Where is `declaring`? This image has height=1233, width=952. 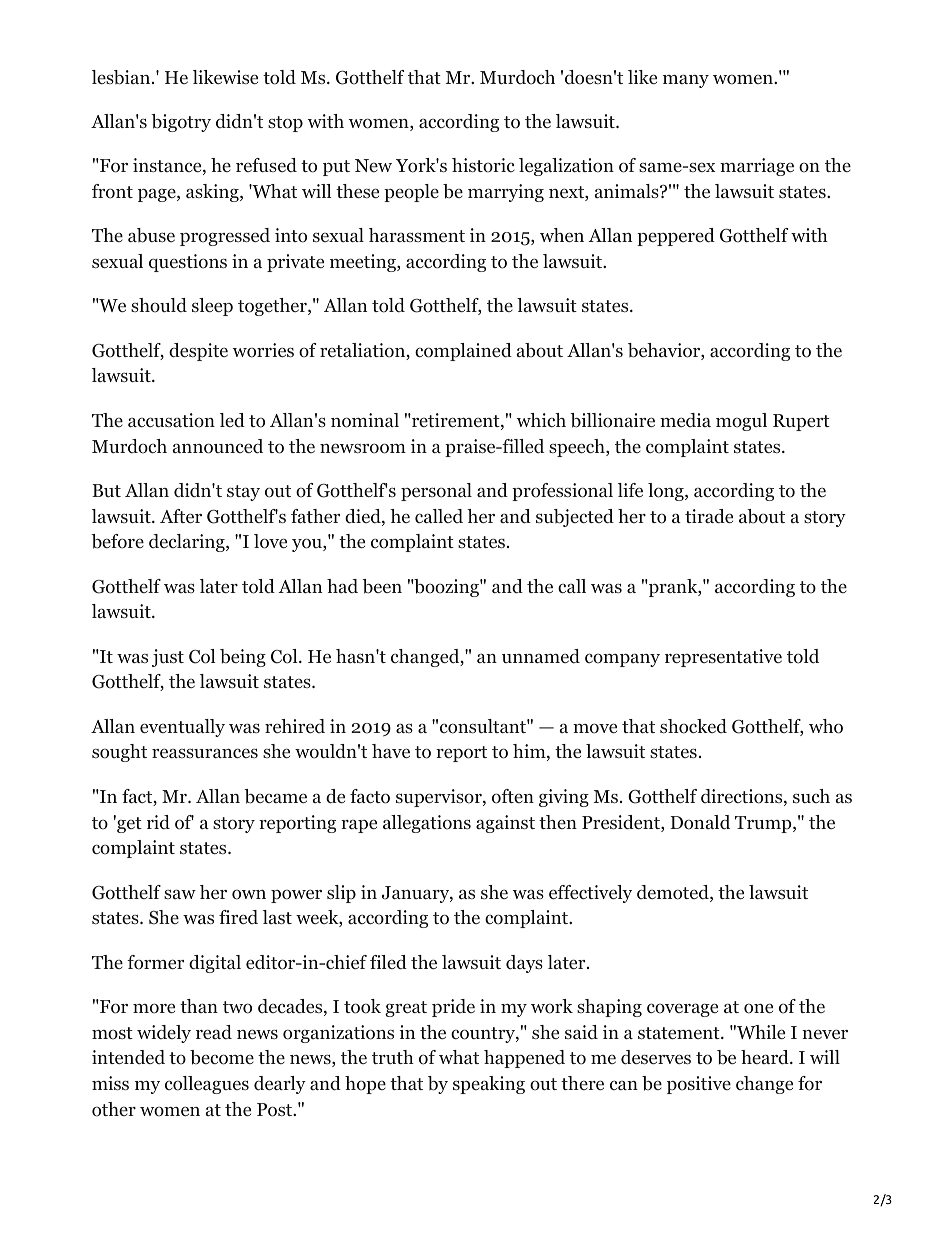 declaring is located at coordinates (188, 543).
